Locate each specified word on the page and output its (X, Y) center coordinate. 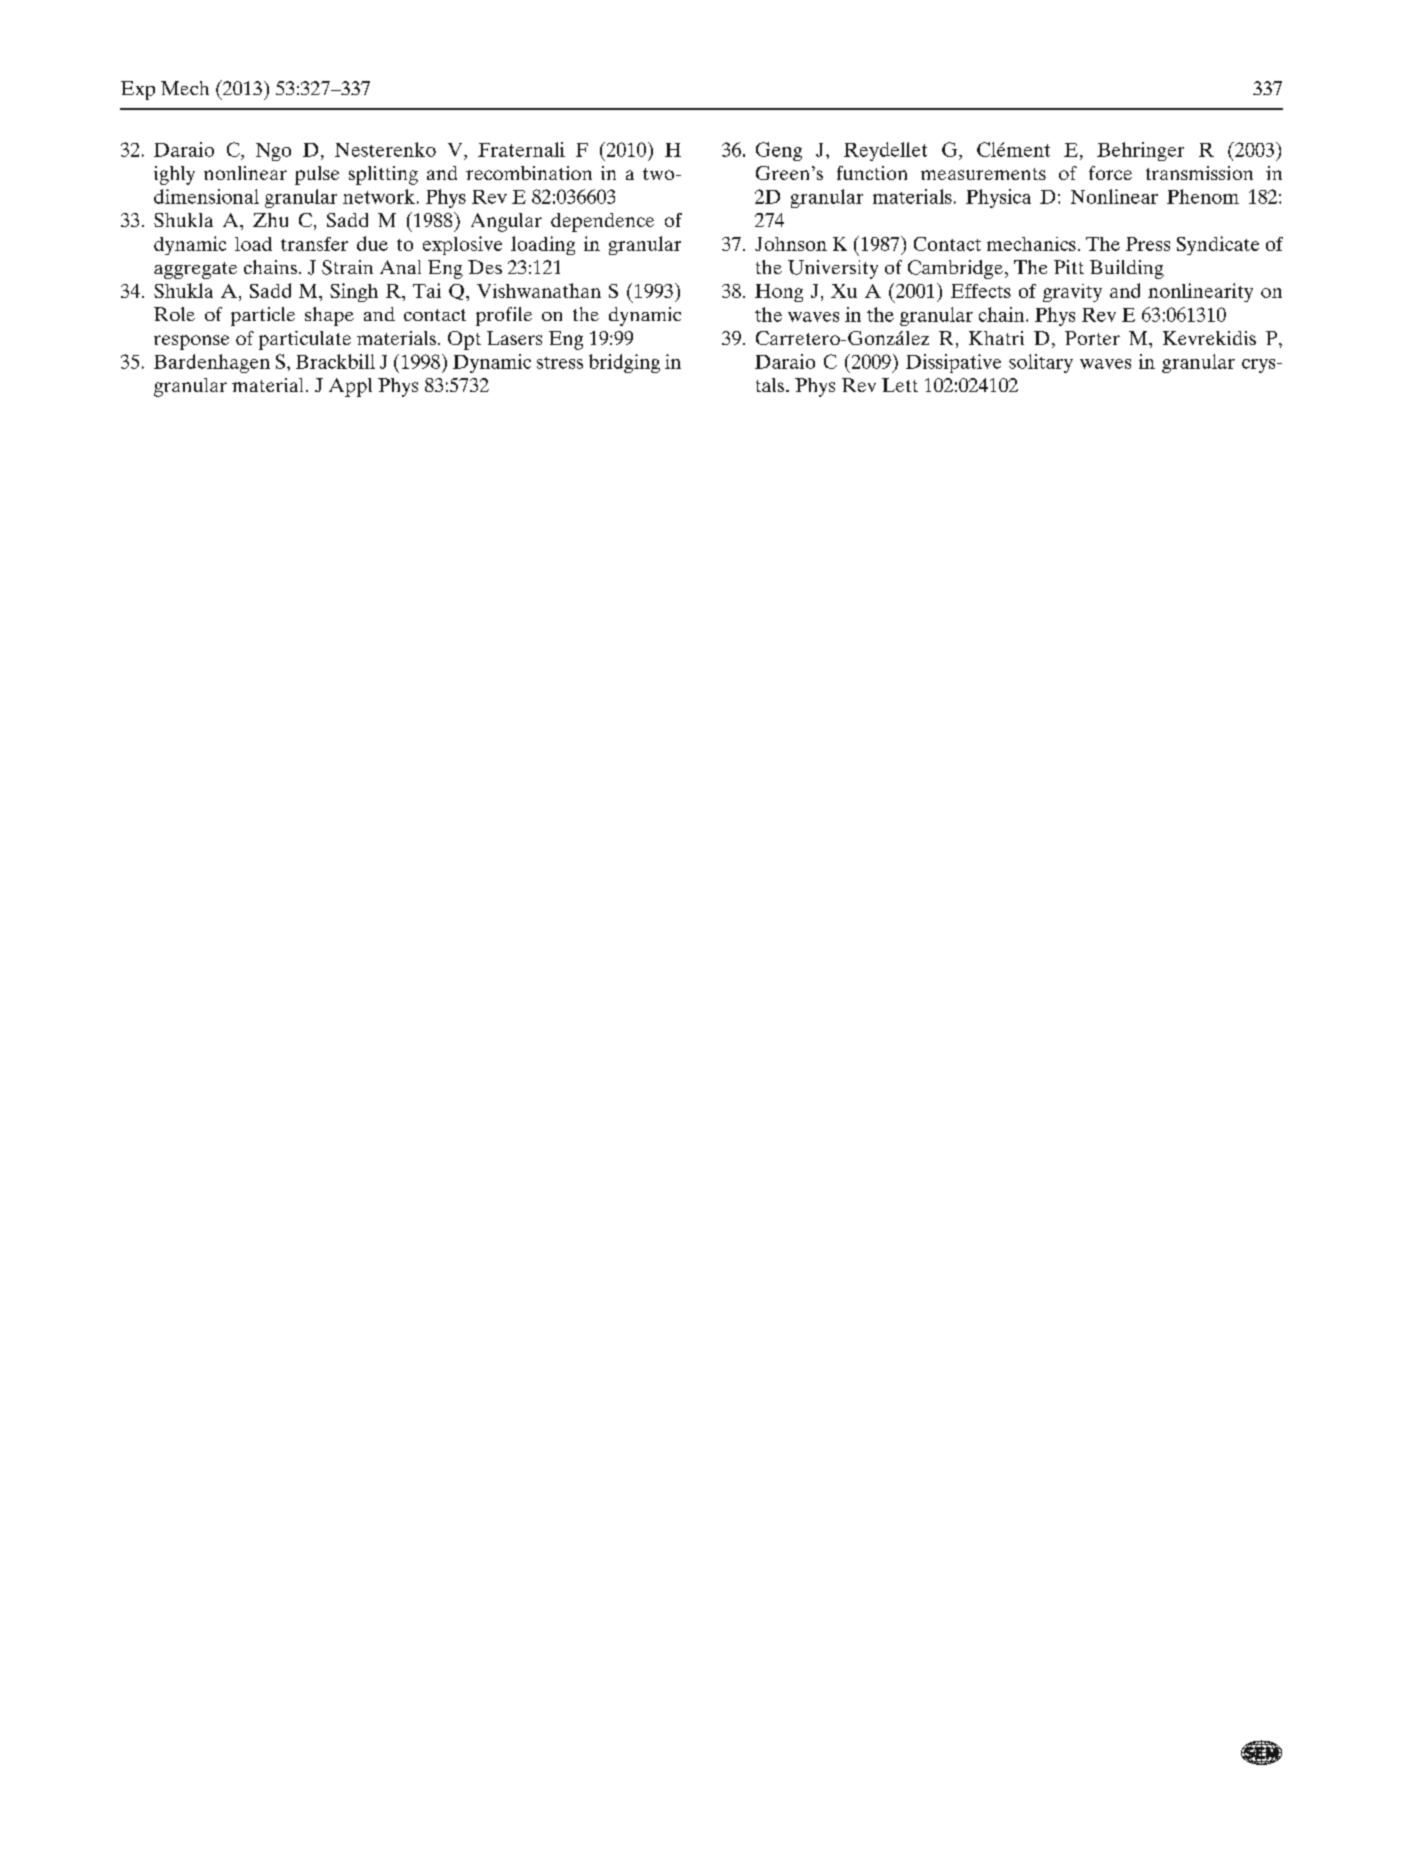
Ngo (273, 152)
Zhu (270, 220)
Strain (347, 267)
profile (504, 316)
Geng (779, 151)
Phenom (1203, 196)
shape (329, 316)
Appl (350, 387)
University (833, 269)
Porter (1092, 338)
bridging (624, 363)
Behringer (1140, 151)
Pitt (1069, 267)
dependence (602, 222)
